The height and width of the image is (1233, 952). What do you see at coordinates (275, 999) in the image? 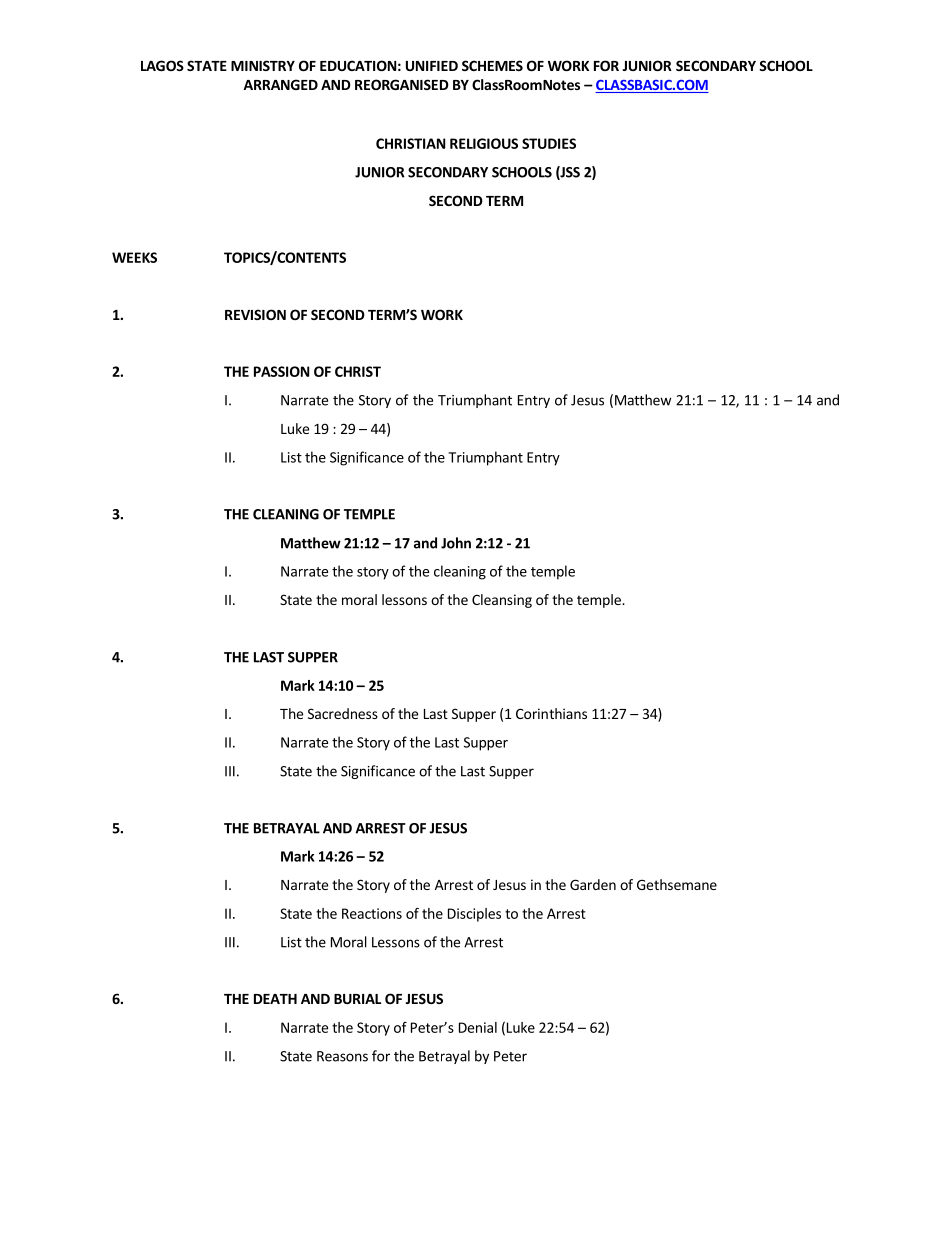
I see `DEATH` at bounding box center [275, 999].
